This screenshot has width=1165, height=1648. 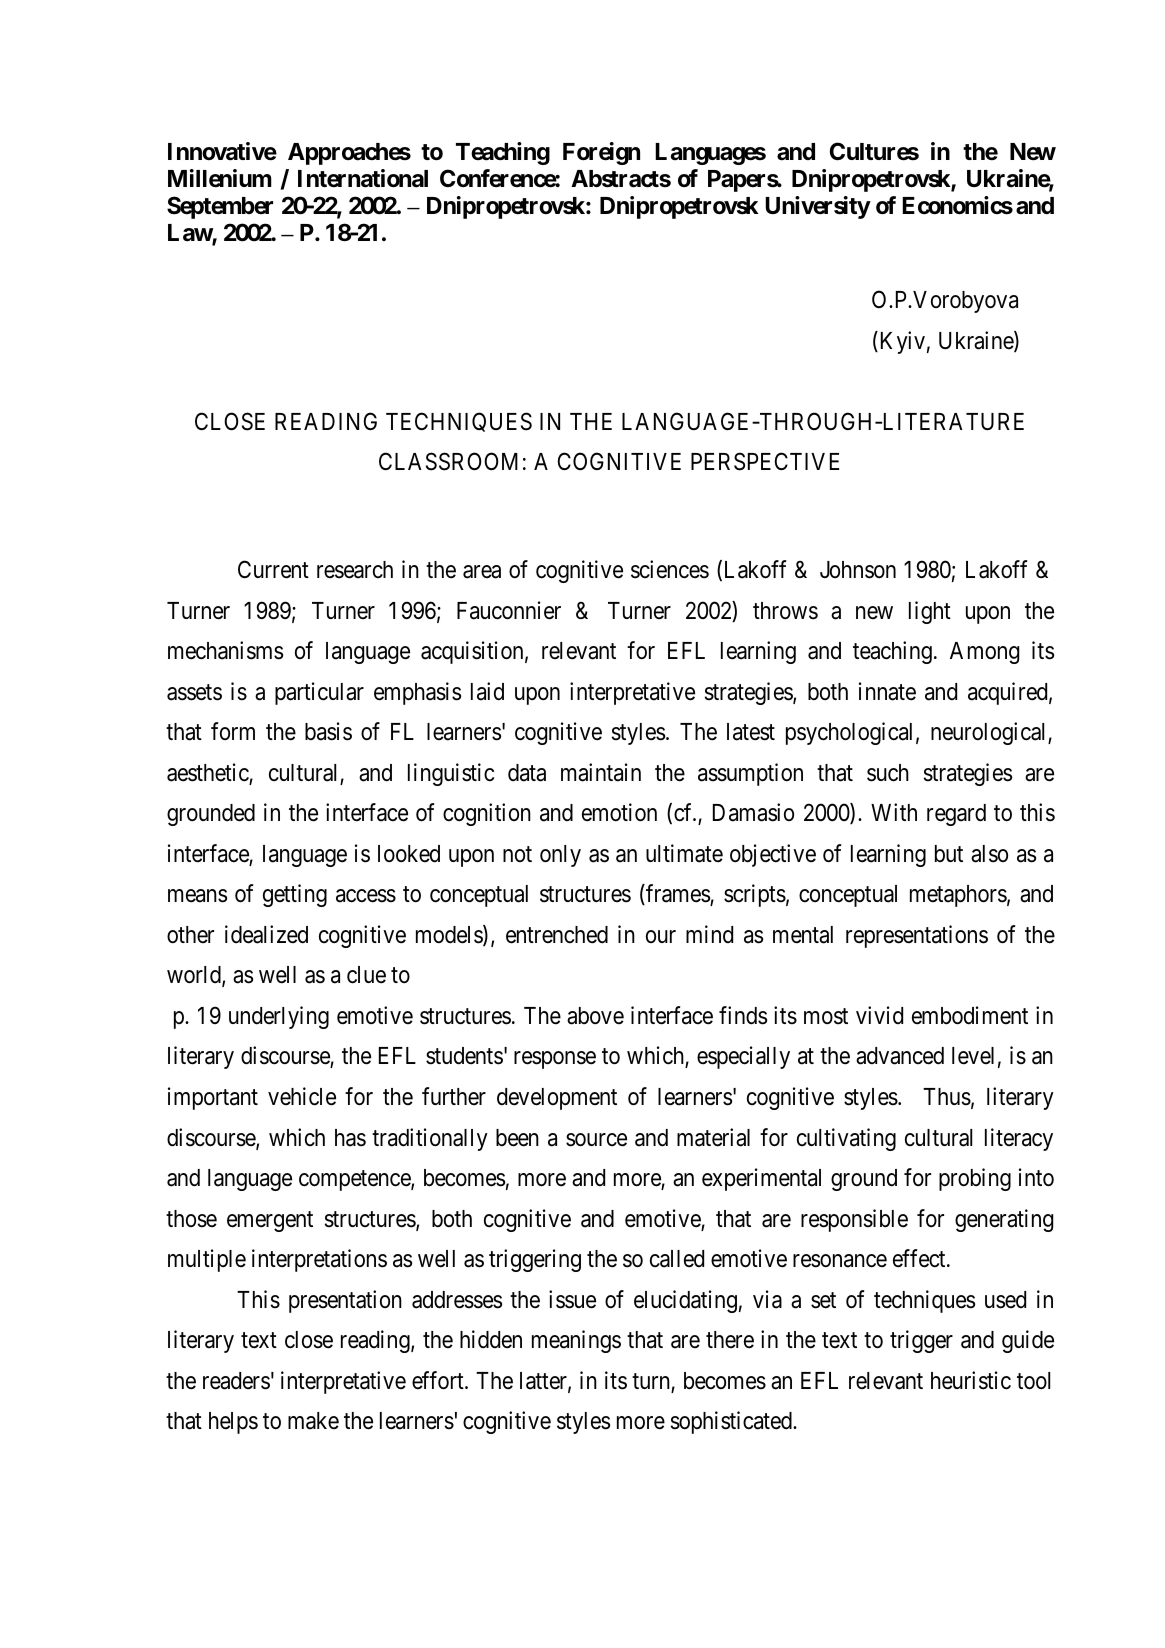 I want to click on Current, so click(x=273, y=569).
